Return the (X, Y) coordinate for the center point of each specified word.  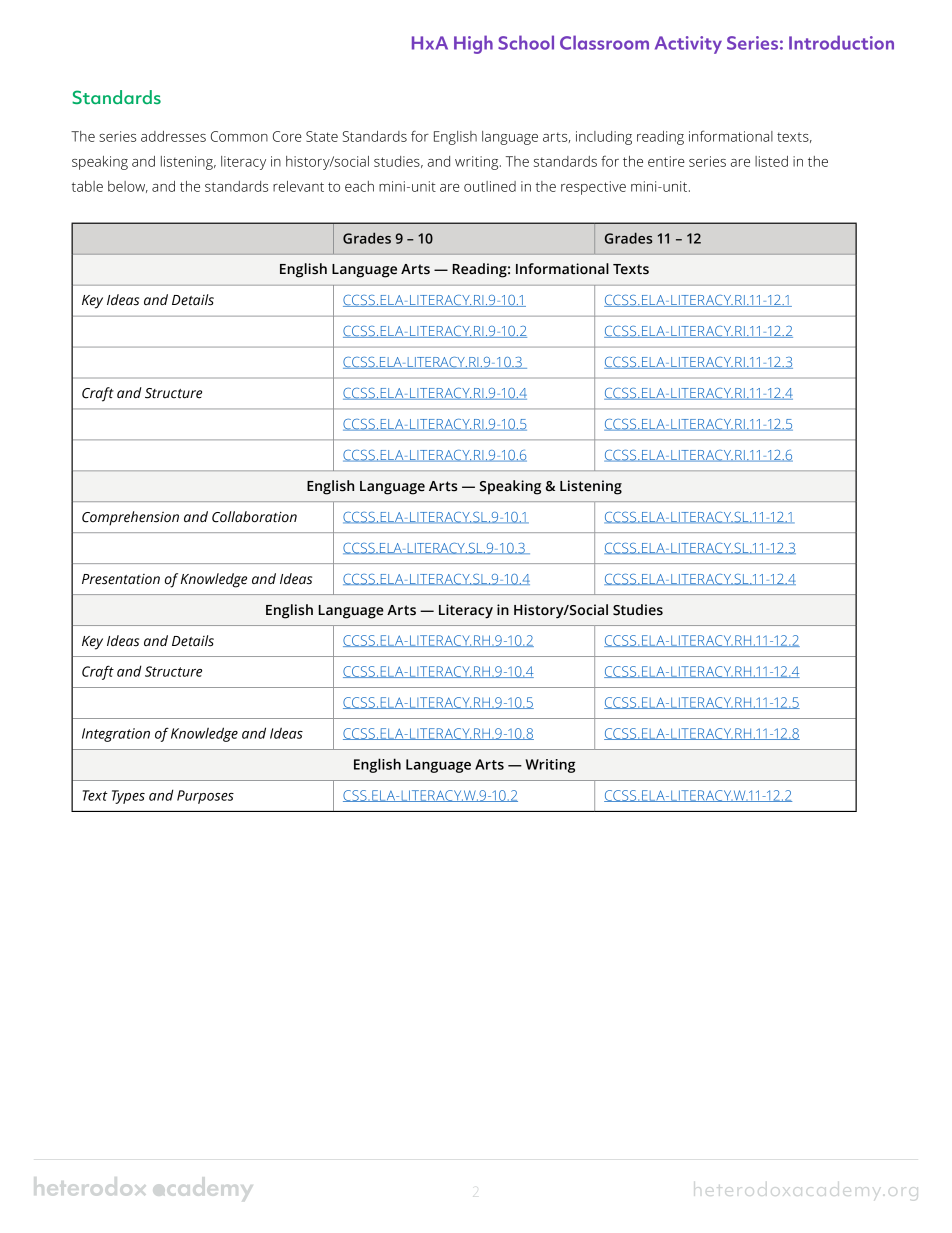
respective (593, 188)
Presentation (121, 579)
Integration (116, 735)
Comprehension (130, 518)
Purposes (205, 797)
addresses (173, 136)
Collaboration (254, 517)
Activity (688, 45)
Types (128, 797)
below (128, 187)
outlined (490, 186)
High (473, 44)
